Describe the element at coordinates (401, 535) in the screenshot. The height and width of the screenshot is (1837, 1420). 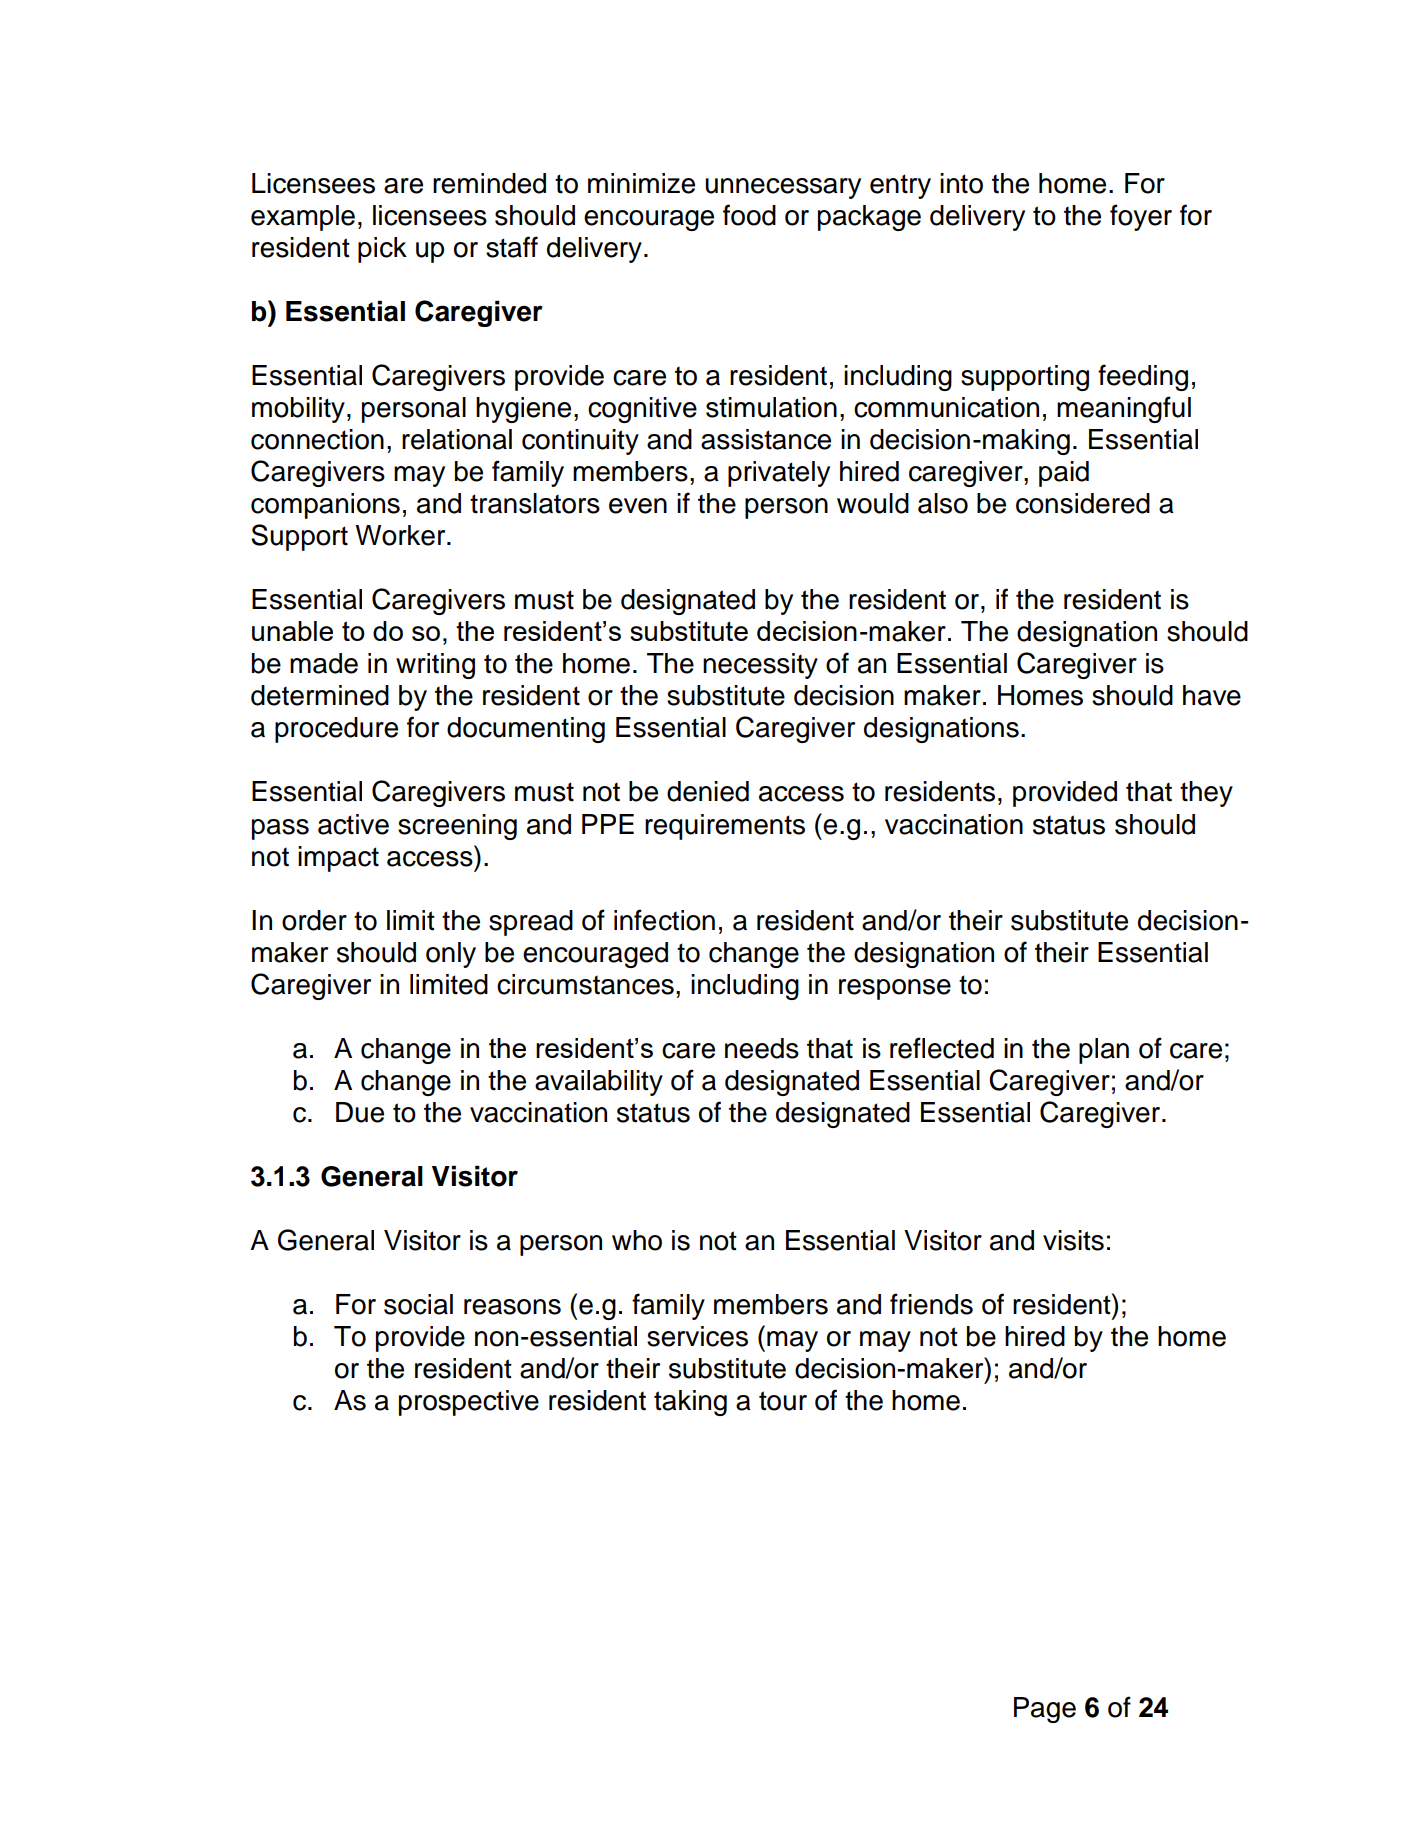
I see `Worker` at that location.
